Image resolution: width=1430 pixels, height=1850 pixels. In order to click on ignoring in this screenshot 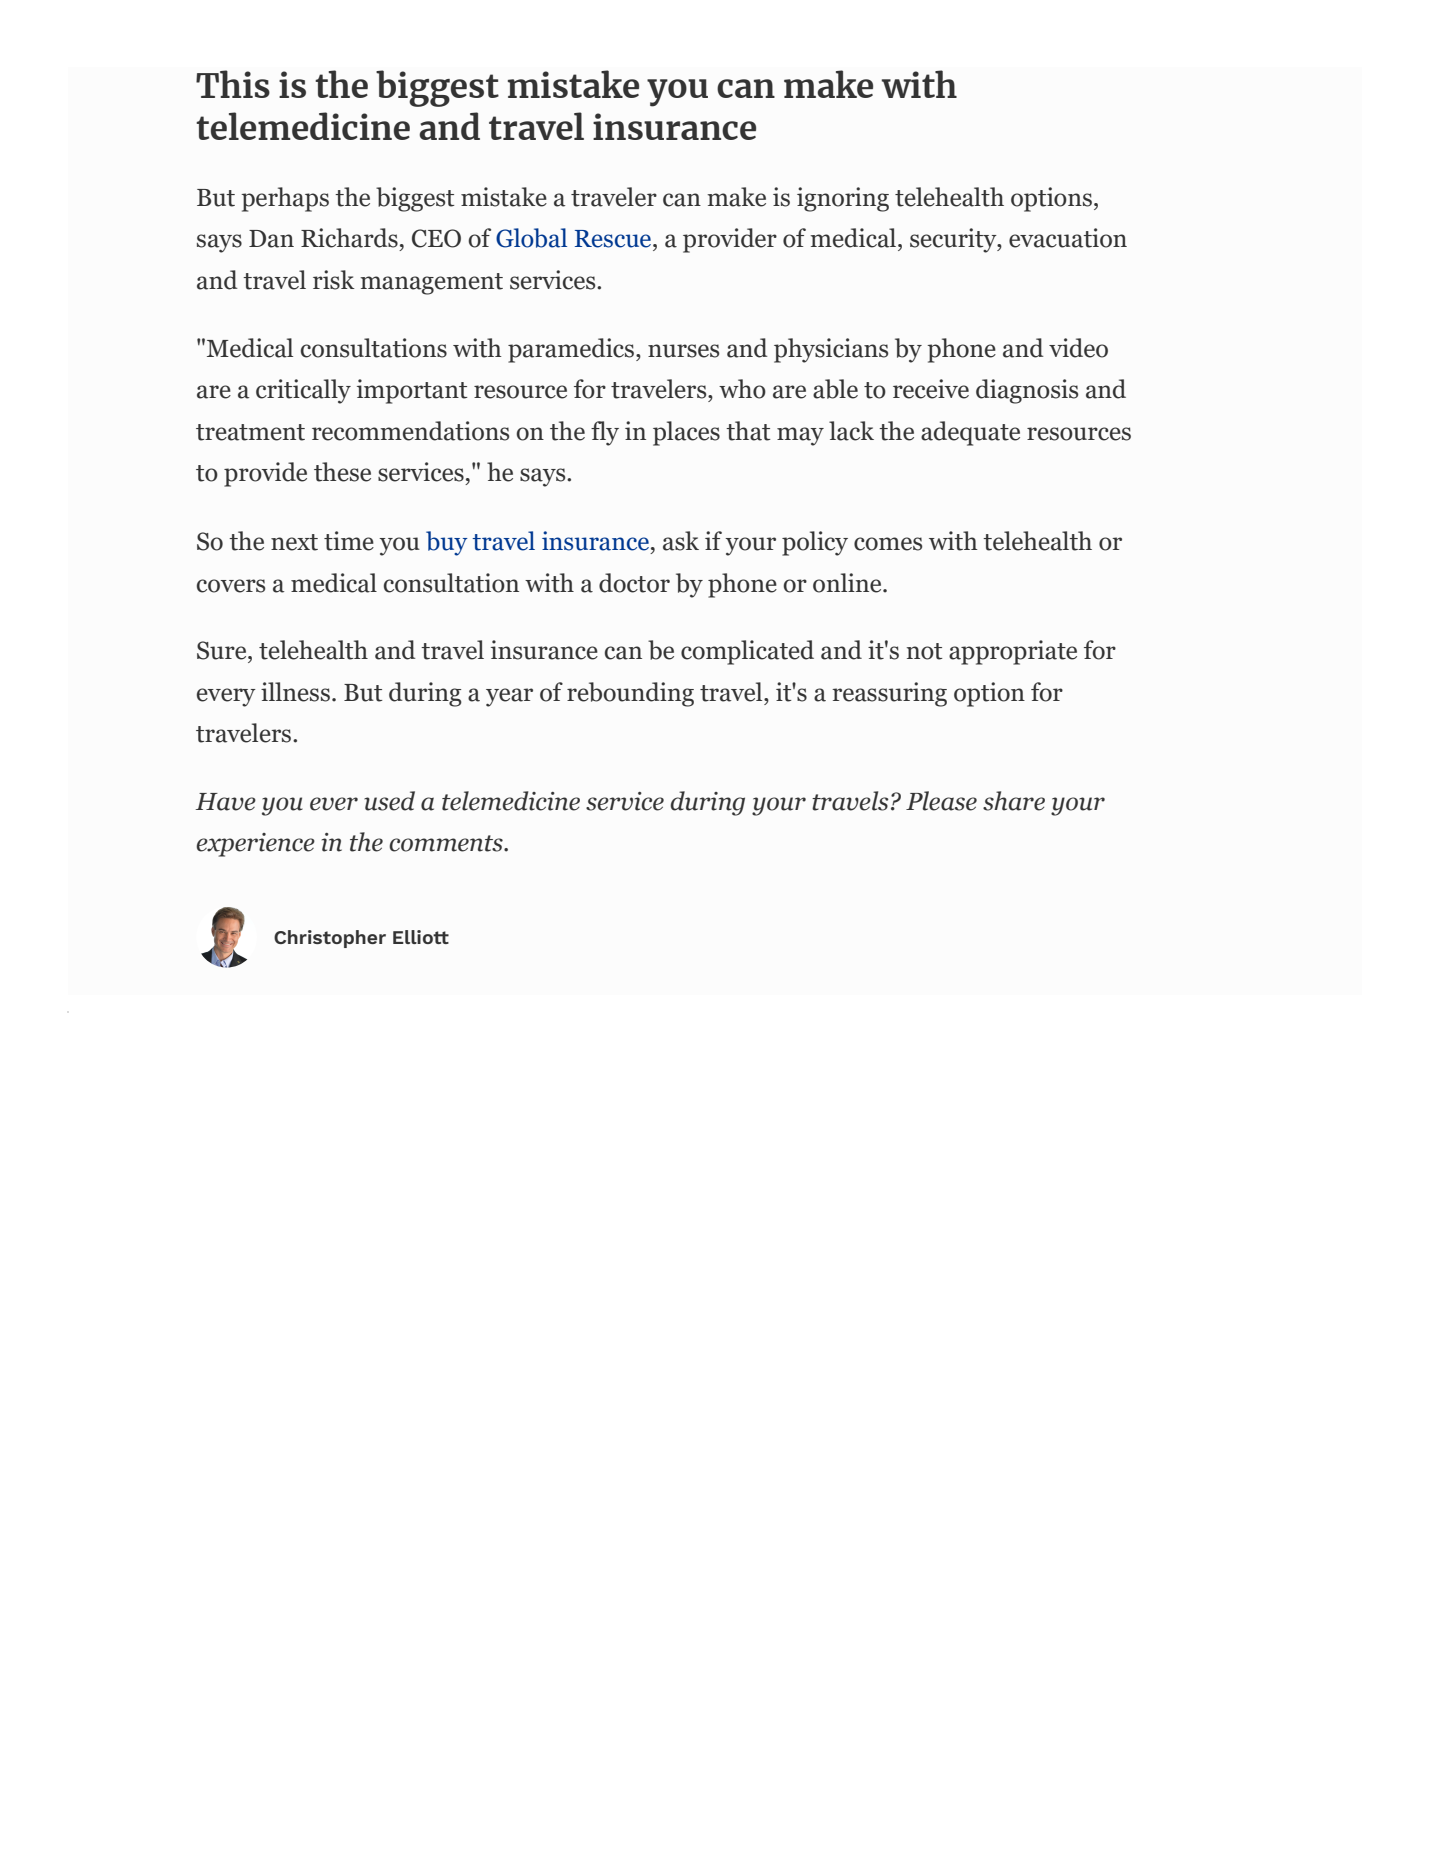, I will do `click(843, 199)`.
